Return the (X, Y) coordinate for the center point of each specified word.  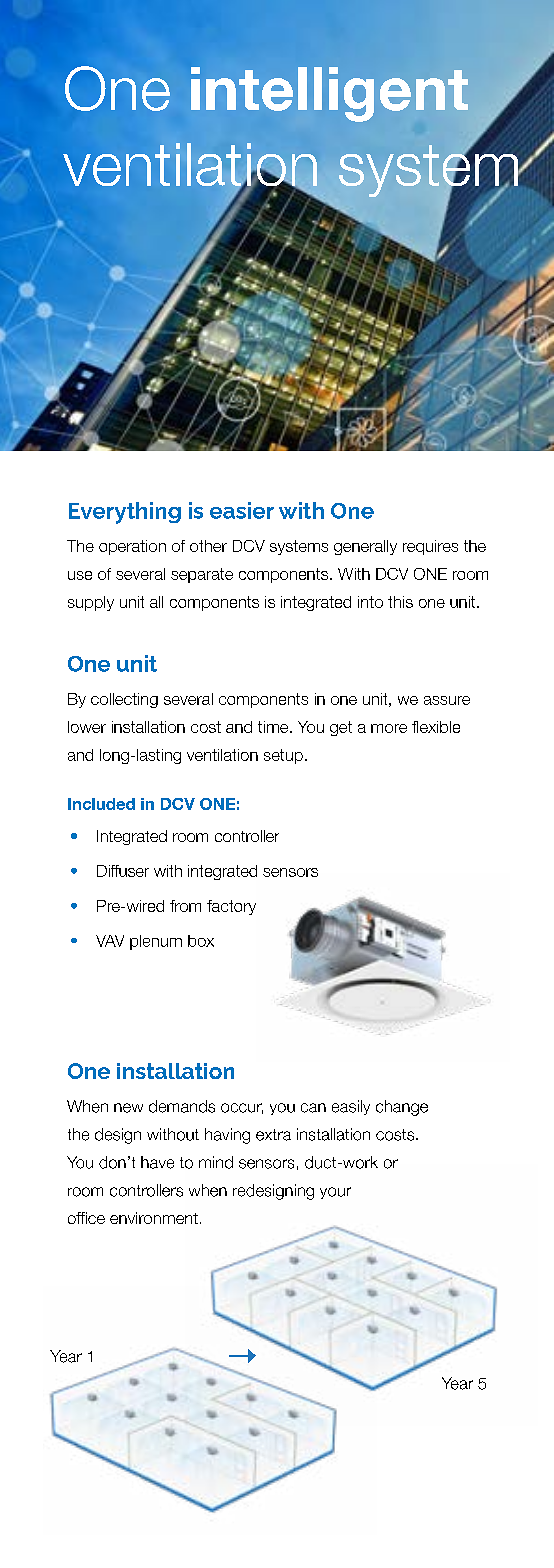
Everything (125, 513)
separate (202, 575)
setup (283, 756)
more (389, 728)
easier (242, 510)
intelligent (329, 94)
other (208, 546)
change (402, 1108)
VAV (110, 941)
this (400, 602)
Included (101, 804)
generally (365, 547)
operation (132, 547)
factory (231, 907)
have (157, 1162)
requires (430, 547)
